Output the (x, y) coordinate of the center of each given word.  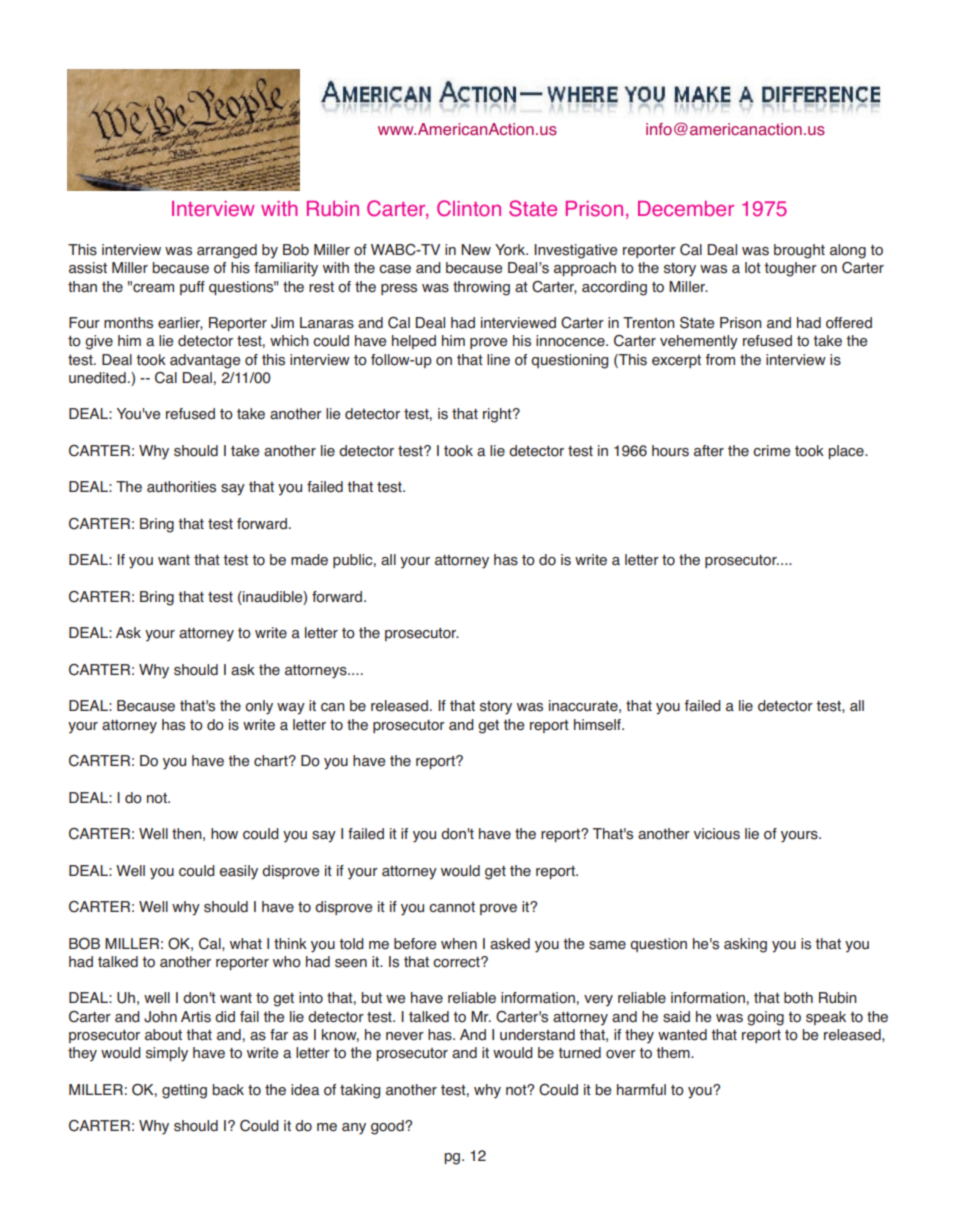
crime (771, 451)
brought (799, 251)
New (476, 250)
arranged (227, 251)
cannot (452, 907)
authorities (181, 487)
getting (184, 1091)
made (309, 560)
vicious (717, 834)
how (224, 834)
